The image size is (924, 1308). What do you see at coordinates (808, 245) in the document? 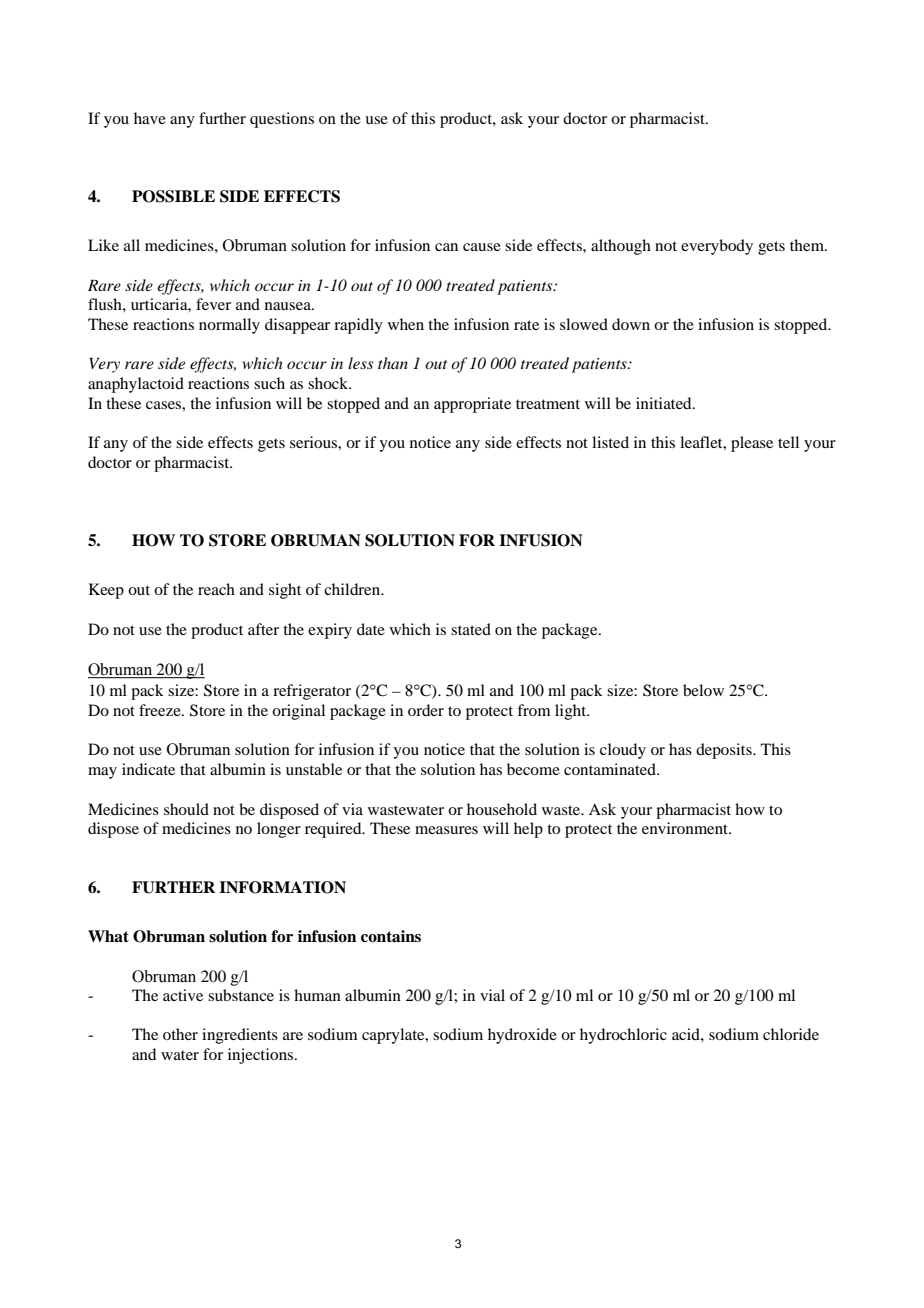
I see `them` at bounding box center [808, 245].
